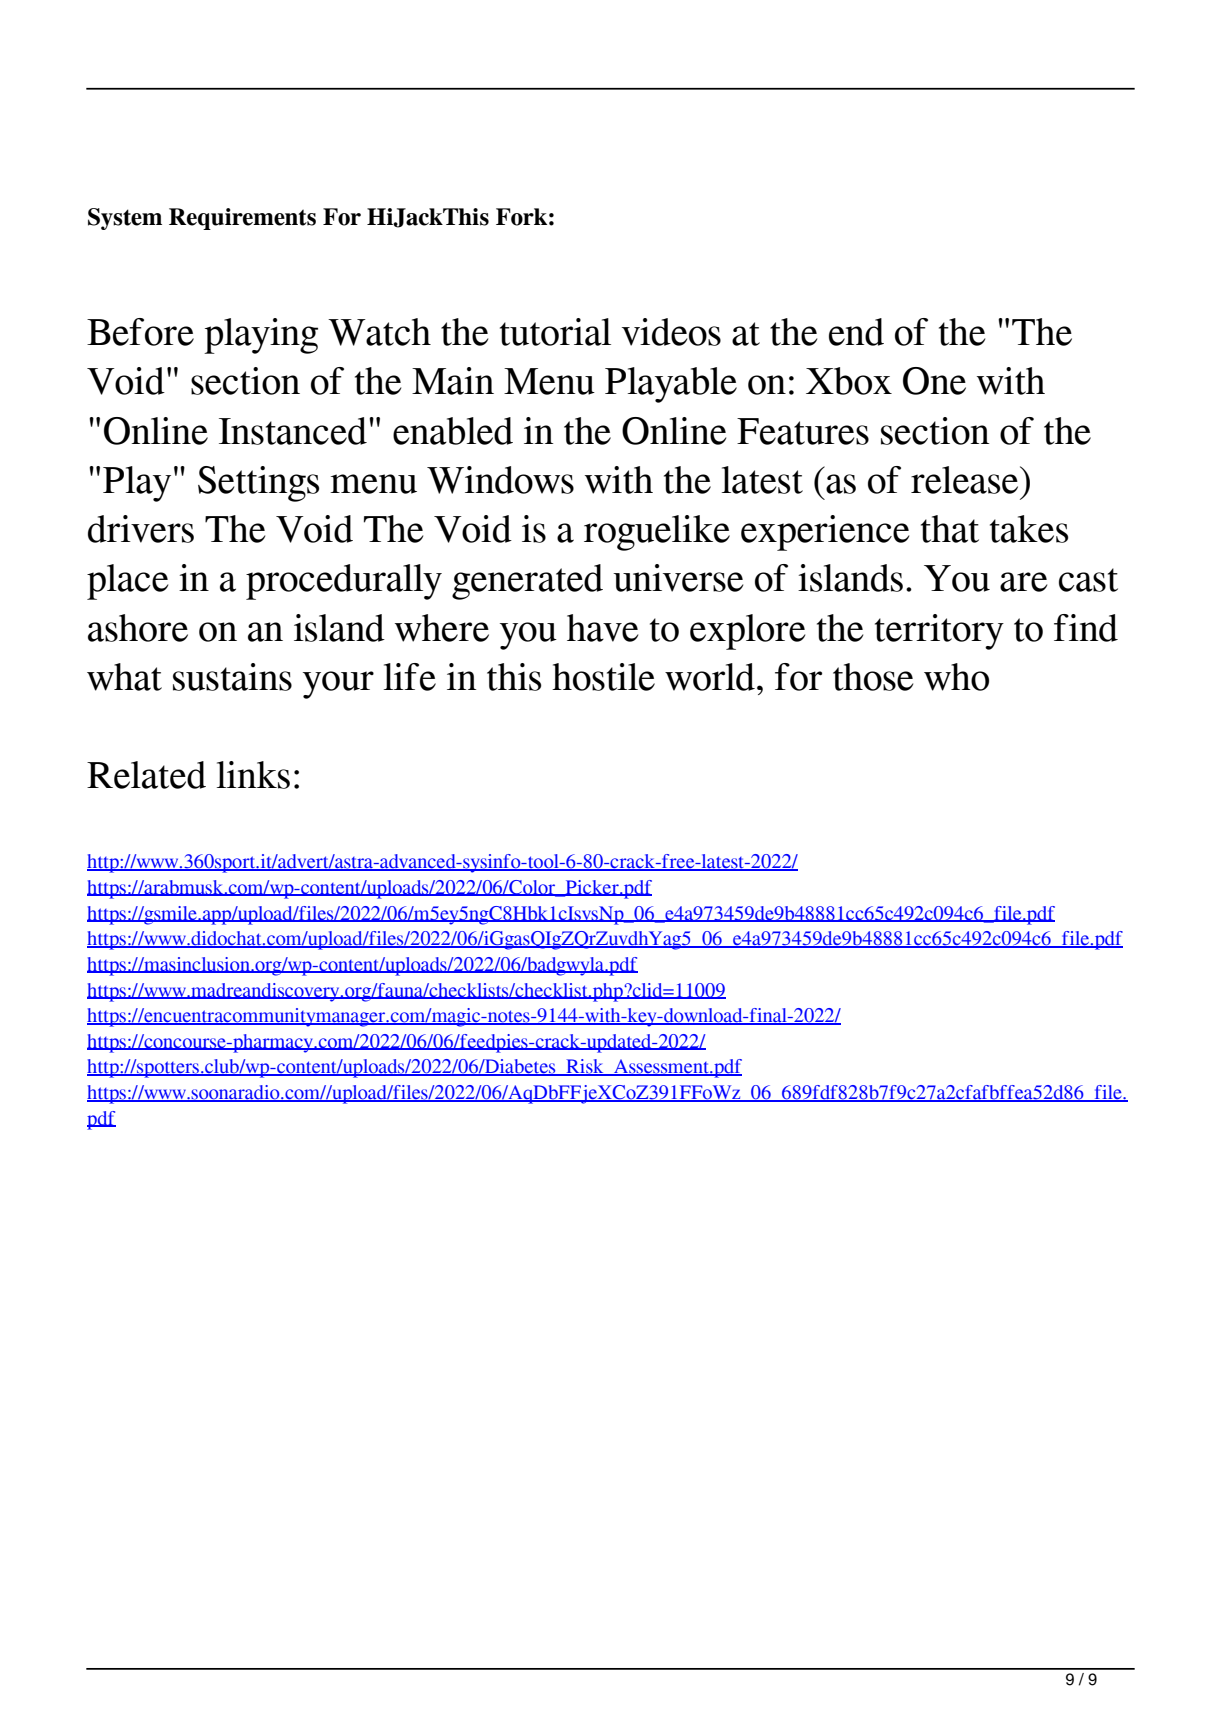 Image resolution: width=1221 pixels, height=1727 pixels. I want to click on end, so click(856, 332).
